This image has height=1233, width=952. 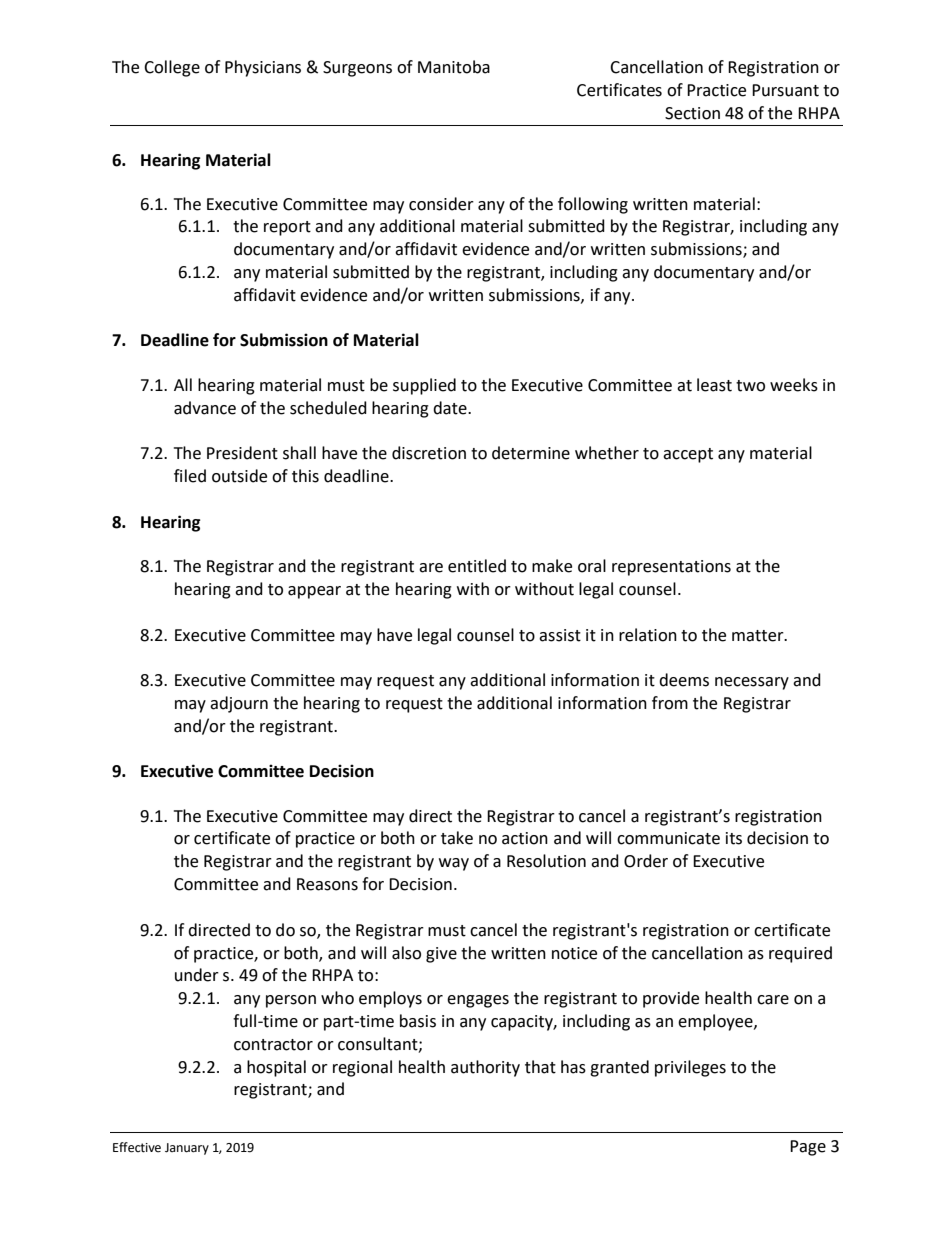 I want to click on Physicians, so click(x=263, y=68).
